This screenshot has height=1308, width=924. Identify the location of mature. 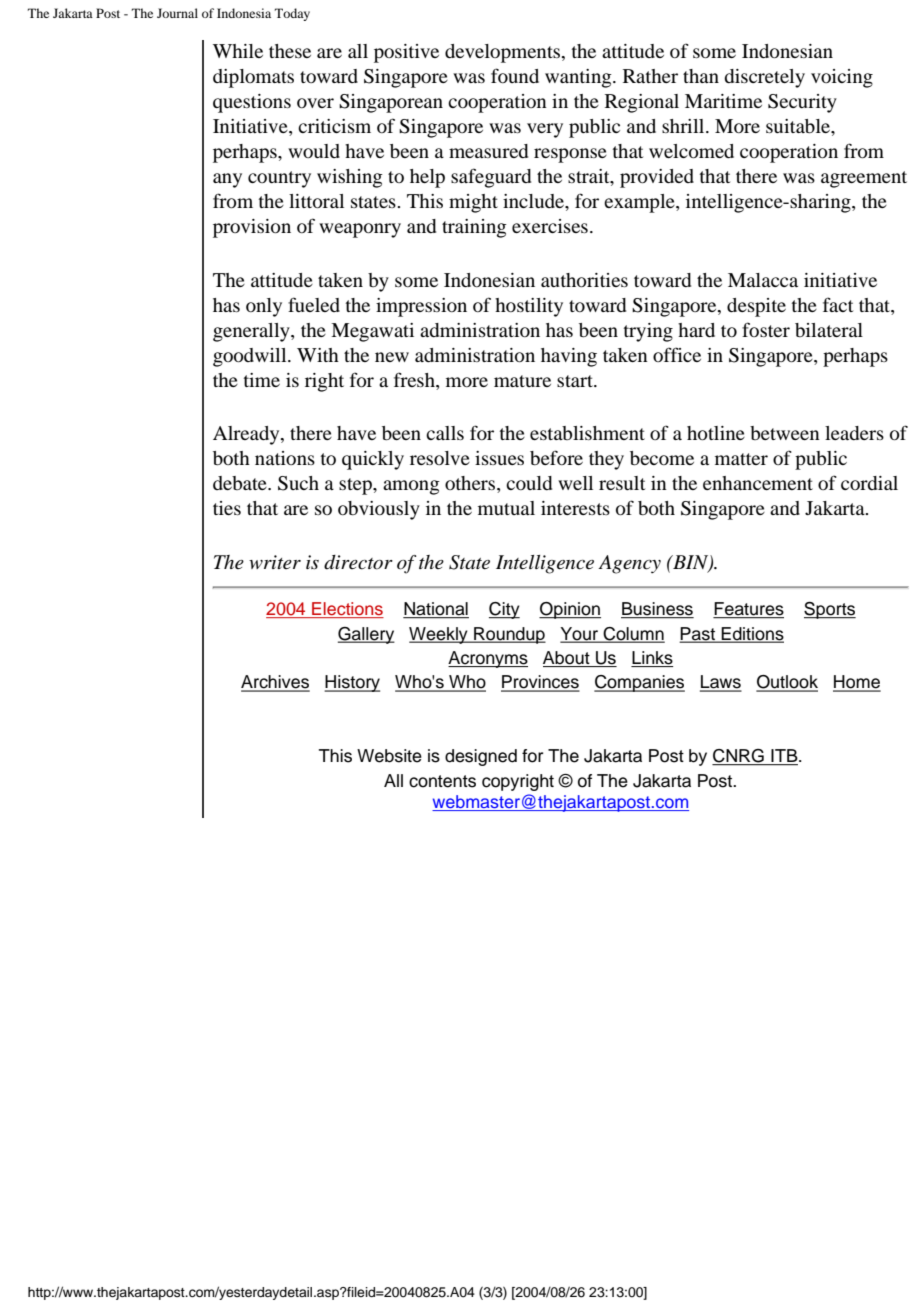
(522, 381).
